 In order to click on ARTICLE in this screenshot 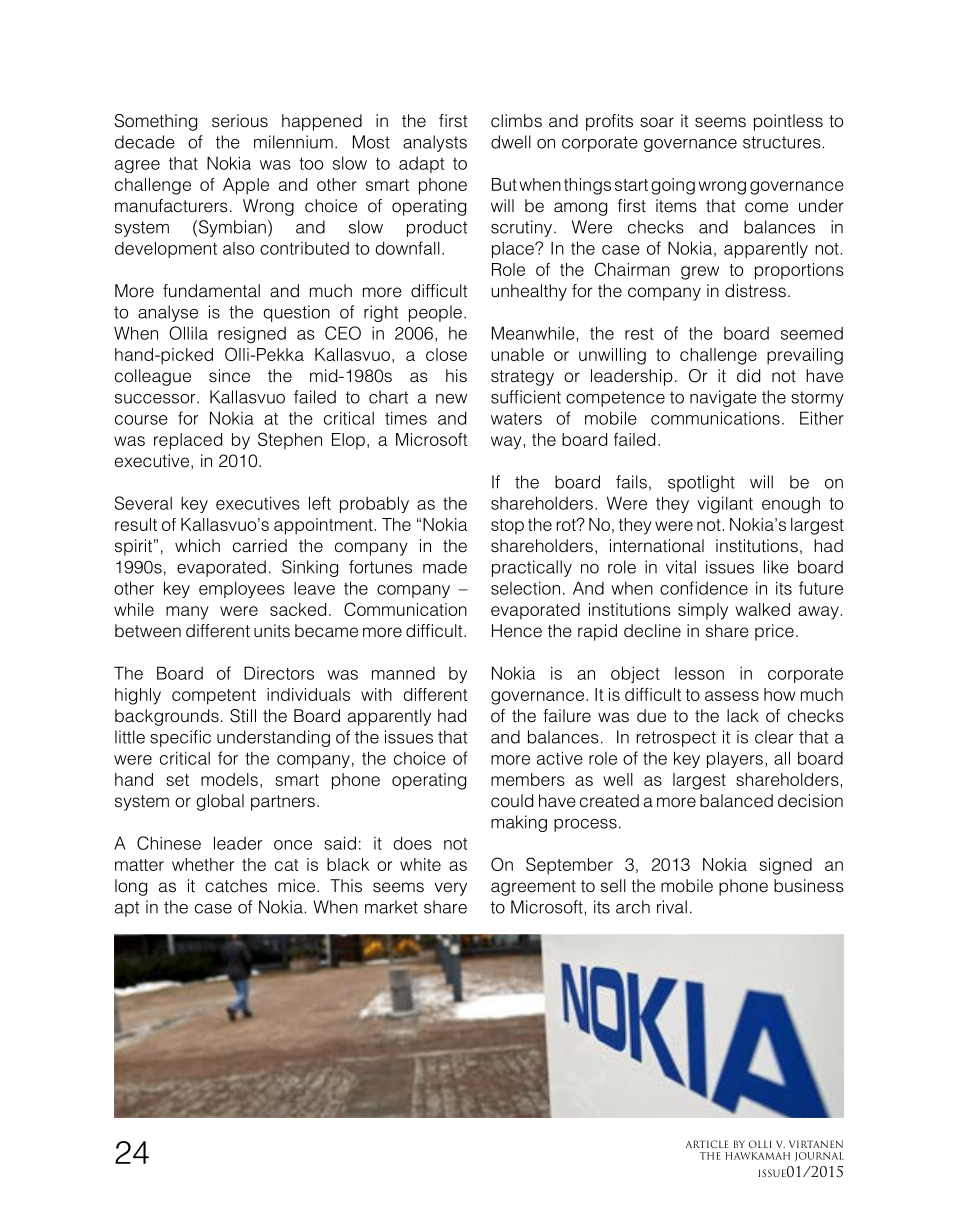, I will do `click(707, 1144)`.
